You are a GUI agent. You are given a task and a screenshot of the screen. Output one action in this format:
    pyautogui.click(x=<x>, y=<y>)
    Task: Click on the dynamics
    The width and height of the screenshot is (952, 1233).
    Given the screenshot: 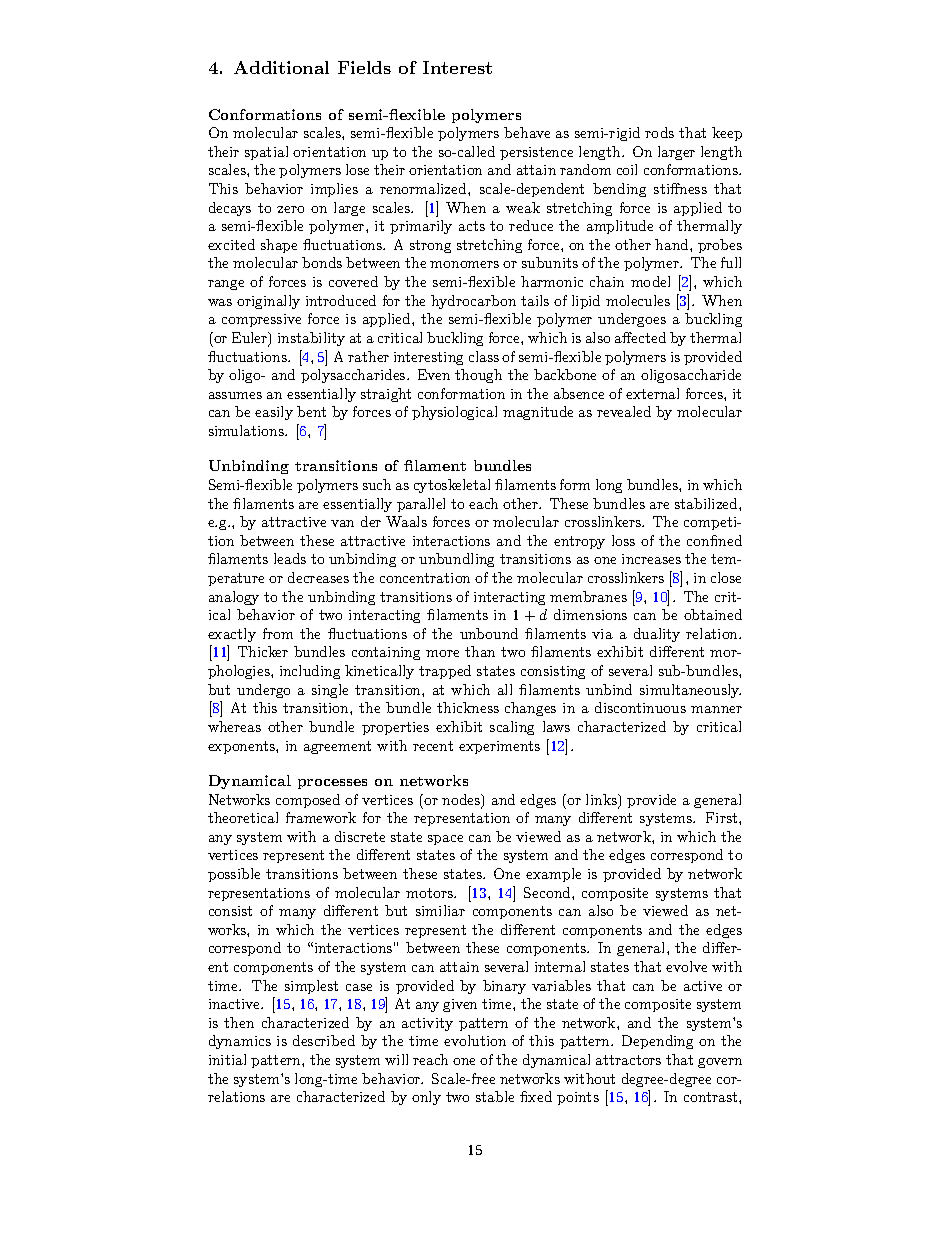 What is the action you would take?
    pyautogui.click(x=240, y=1042)
